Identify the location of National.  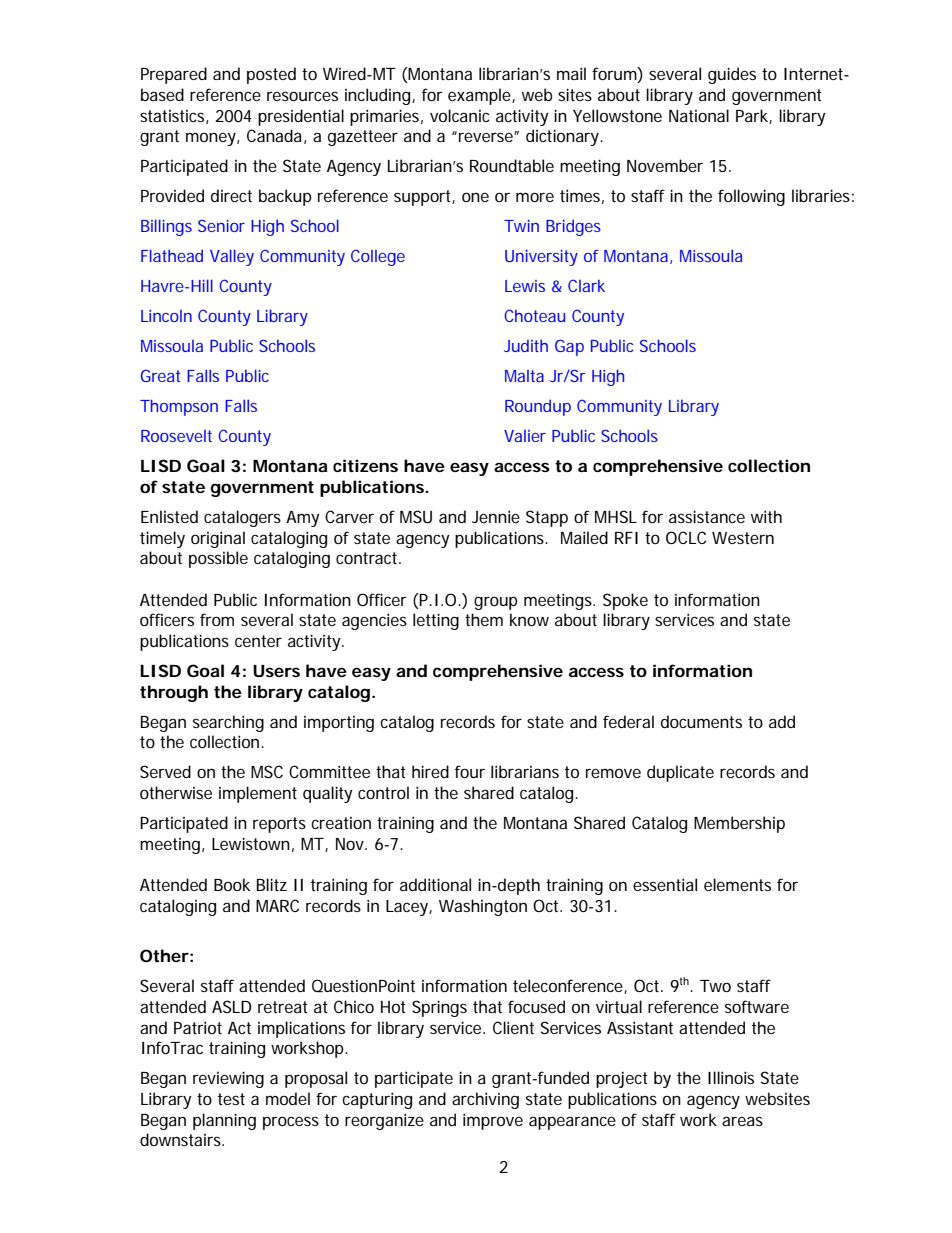
(699, 115).
